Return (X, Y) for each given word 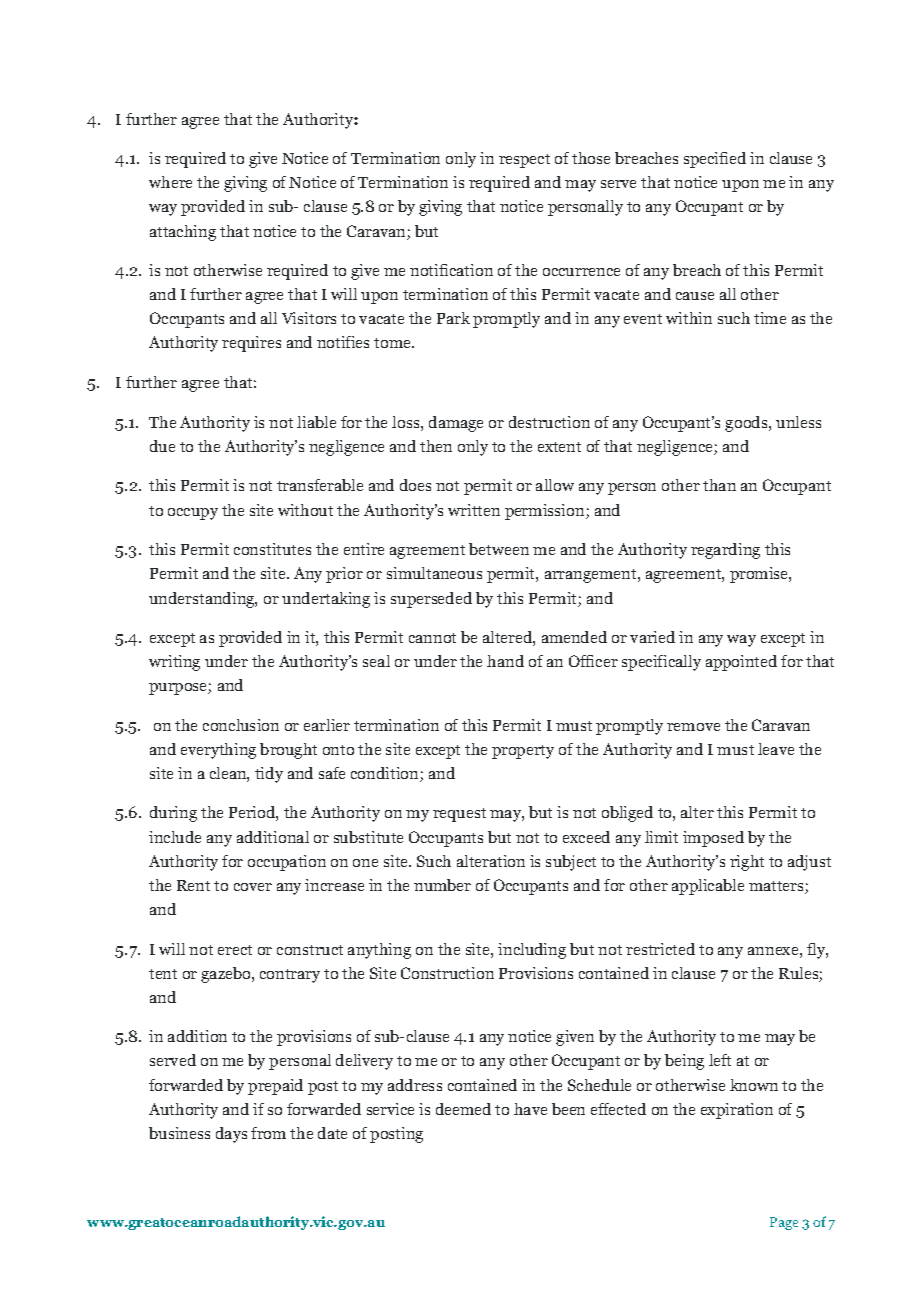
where (170, 182)
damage (456, 424)
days (231, 1135)
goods (747, 424)
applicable (708, 887)
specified (715, 160)
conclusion (241, 725)
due (162, 446)
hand (505, 661)
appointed (741, 663)
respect (524, 161)
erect (235, 950)
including (532, 951)
